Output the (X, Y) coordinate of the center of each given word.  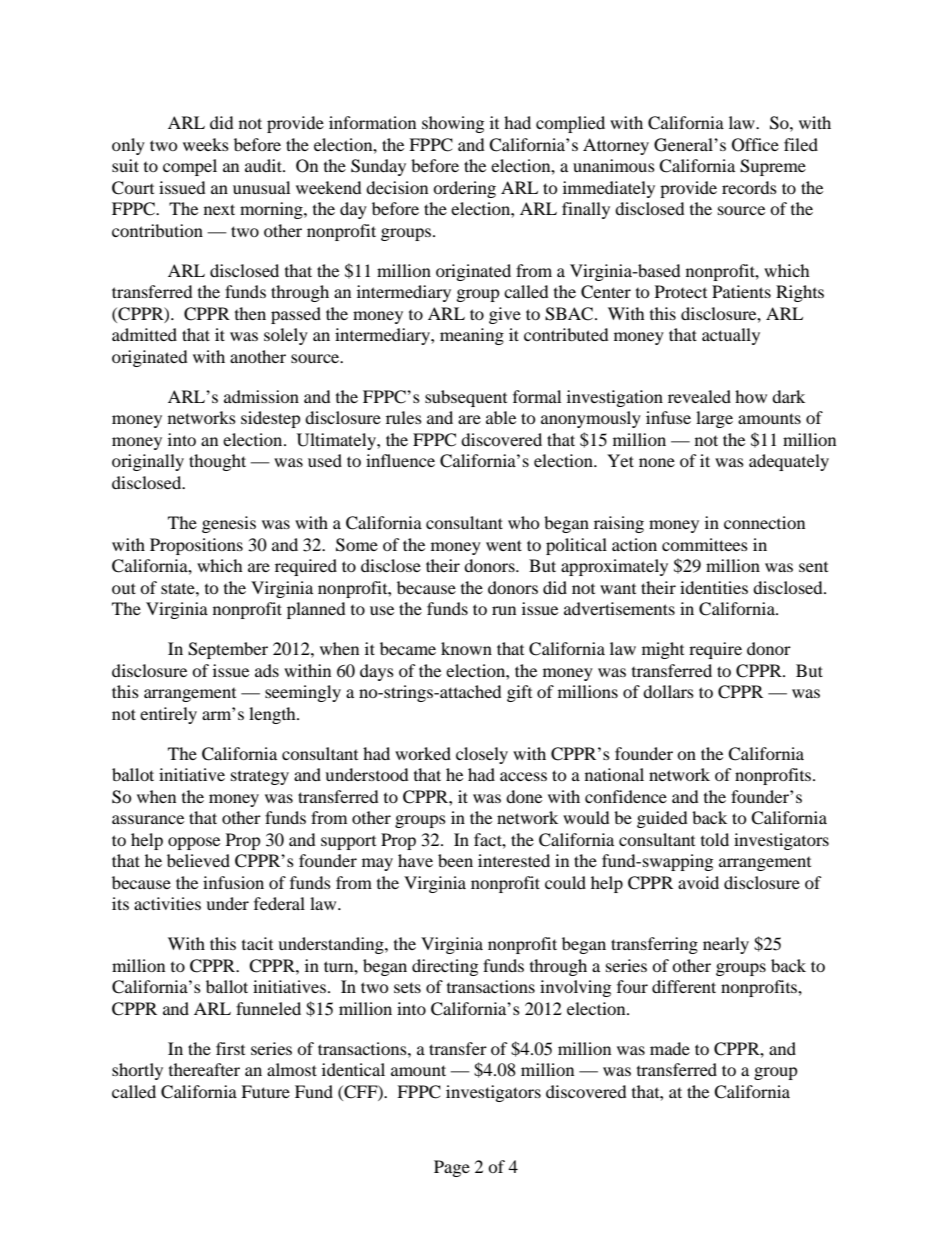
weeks (206, 144)
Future (265, 1091)
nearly (726, 945)
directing (445, 967)
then (250, 313)
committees (705, 544)
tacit (257, 943)
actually (731, 336)
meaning (472, 336)
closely (482, 755)
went (504, 545)
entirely (168, 715)
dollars (668, 691)
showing (453, 124)
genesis (229, 524)
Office (755, 145)
